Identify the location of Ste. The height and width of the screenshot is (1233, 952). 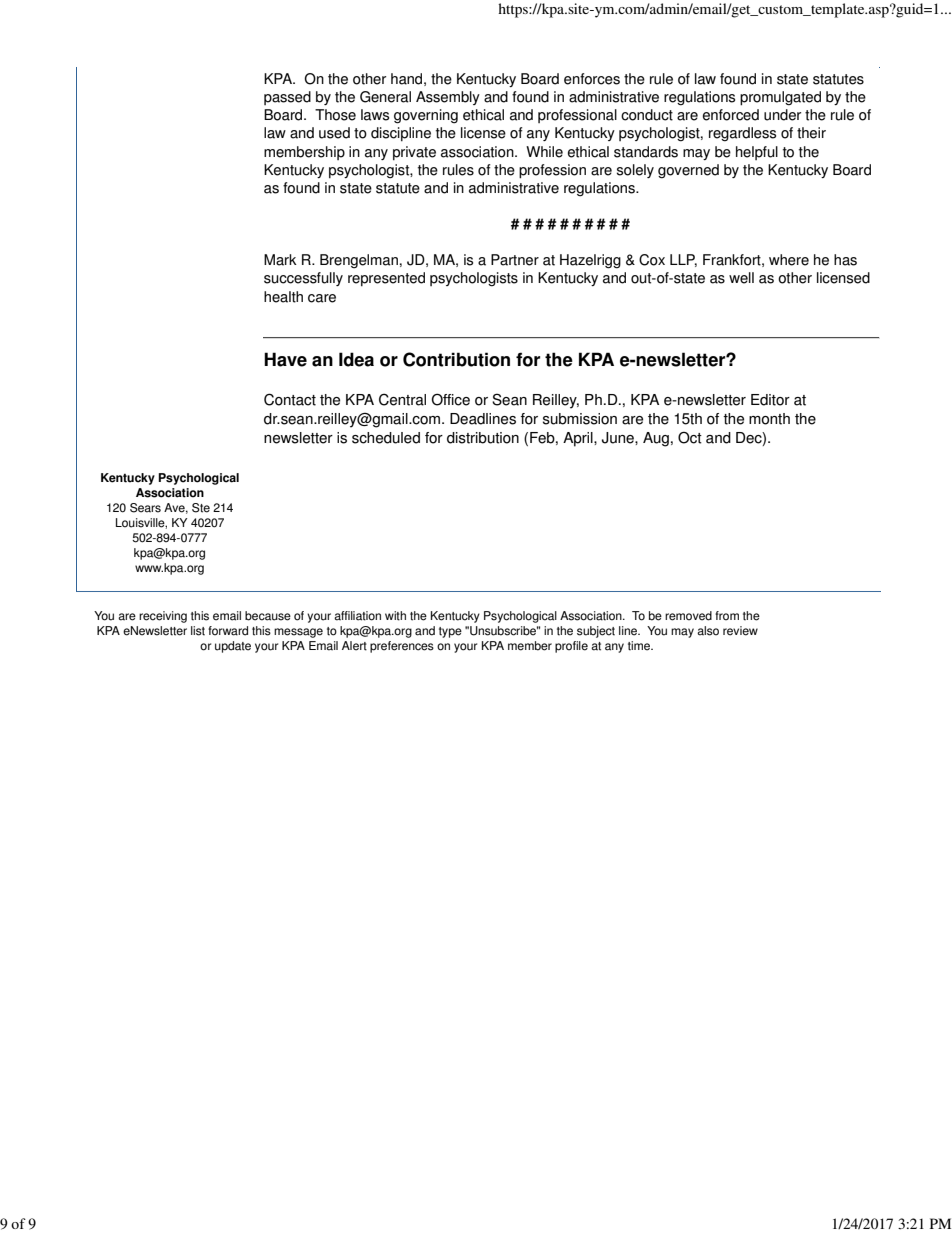
(201, 508).
